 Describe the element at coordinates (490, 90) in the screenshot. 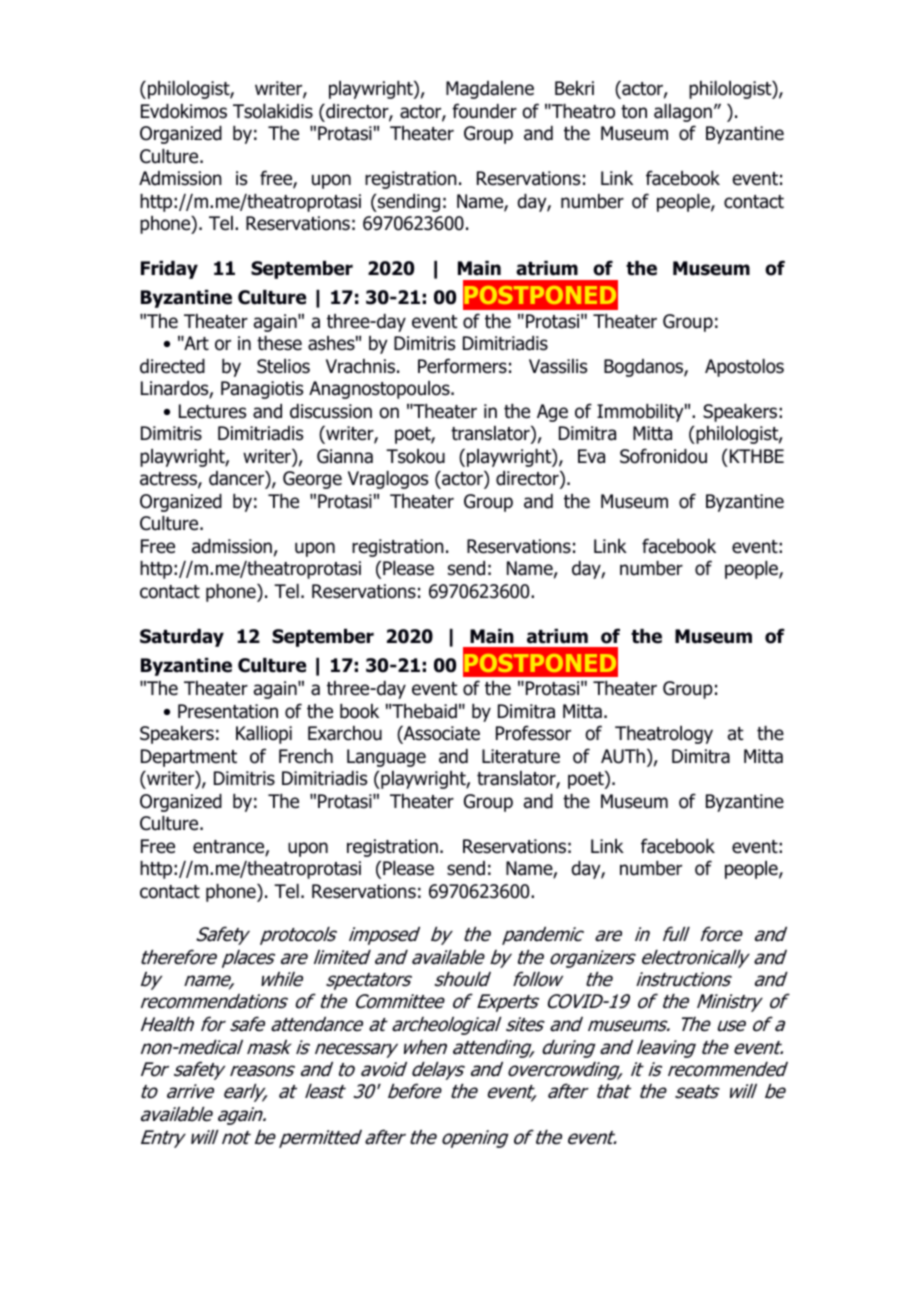

I see `Magdalene` at that location.
